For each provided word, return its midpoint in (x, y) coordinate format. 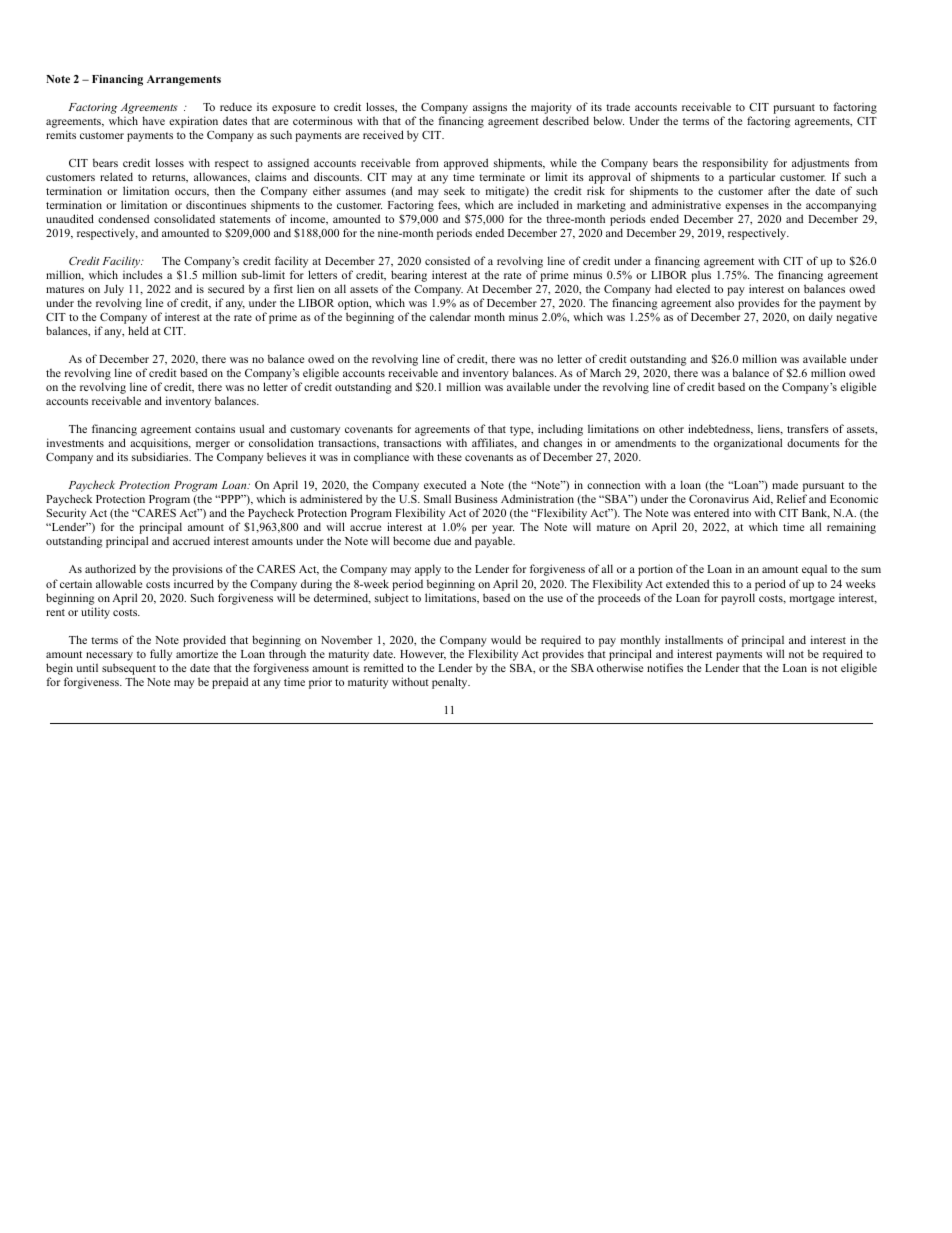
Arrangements (184, 80)
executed (445, 484)
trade (618, 106)
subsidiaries (161, 456)
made (785, 484)
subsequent (129, 669)
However (423, 655)
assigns (490, 108)
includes (143, 274)
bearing (409, 277)
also (724, 302)
